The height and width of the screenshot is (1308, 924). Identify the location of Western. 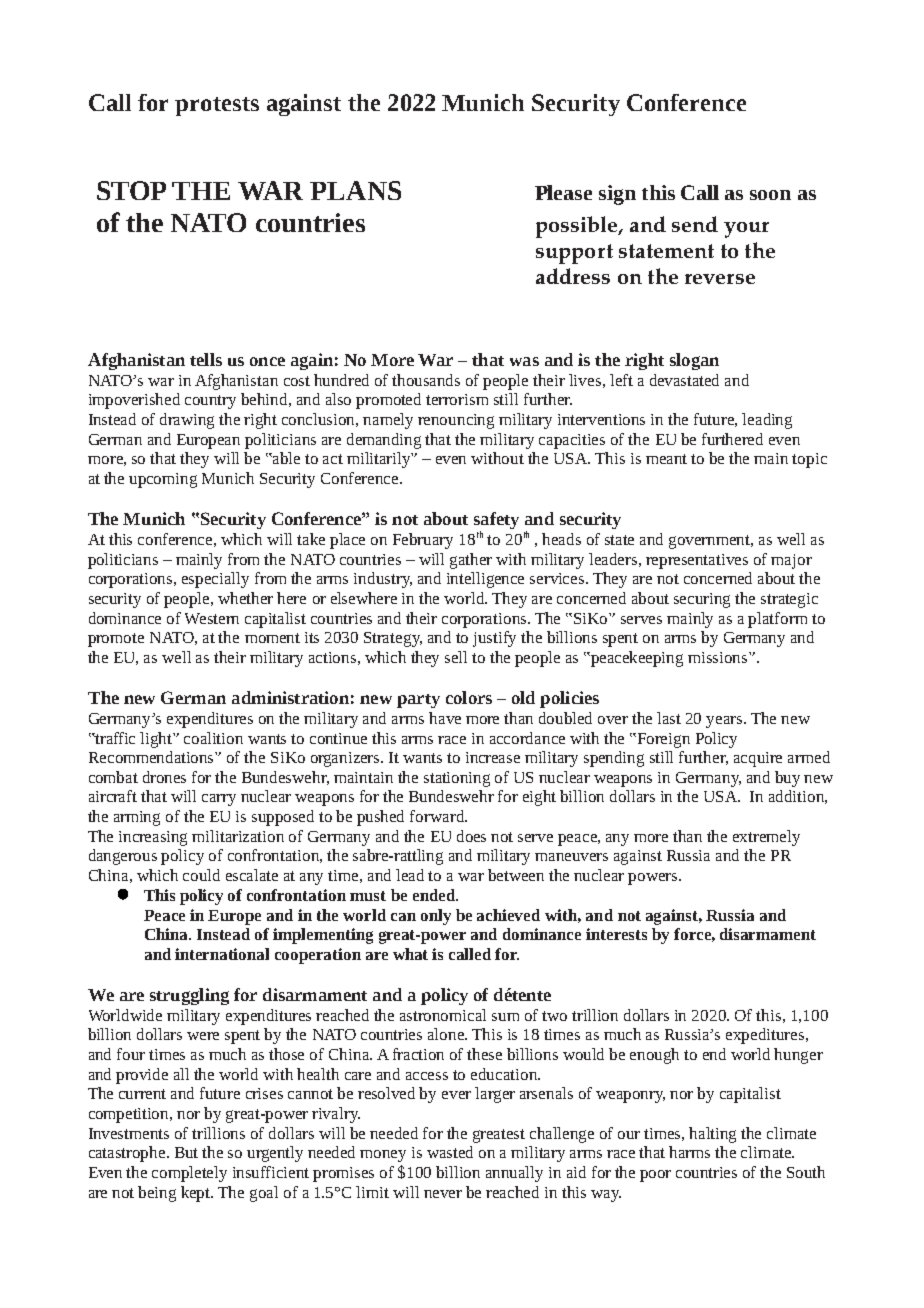
(212, 618).
